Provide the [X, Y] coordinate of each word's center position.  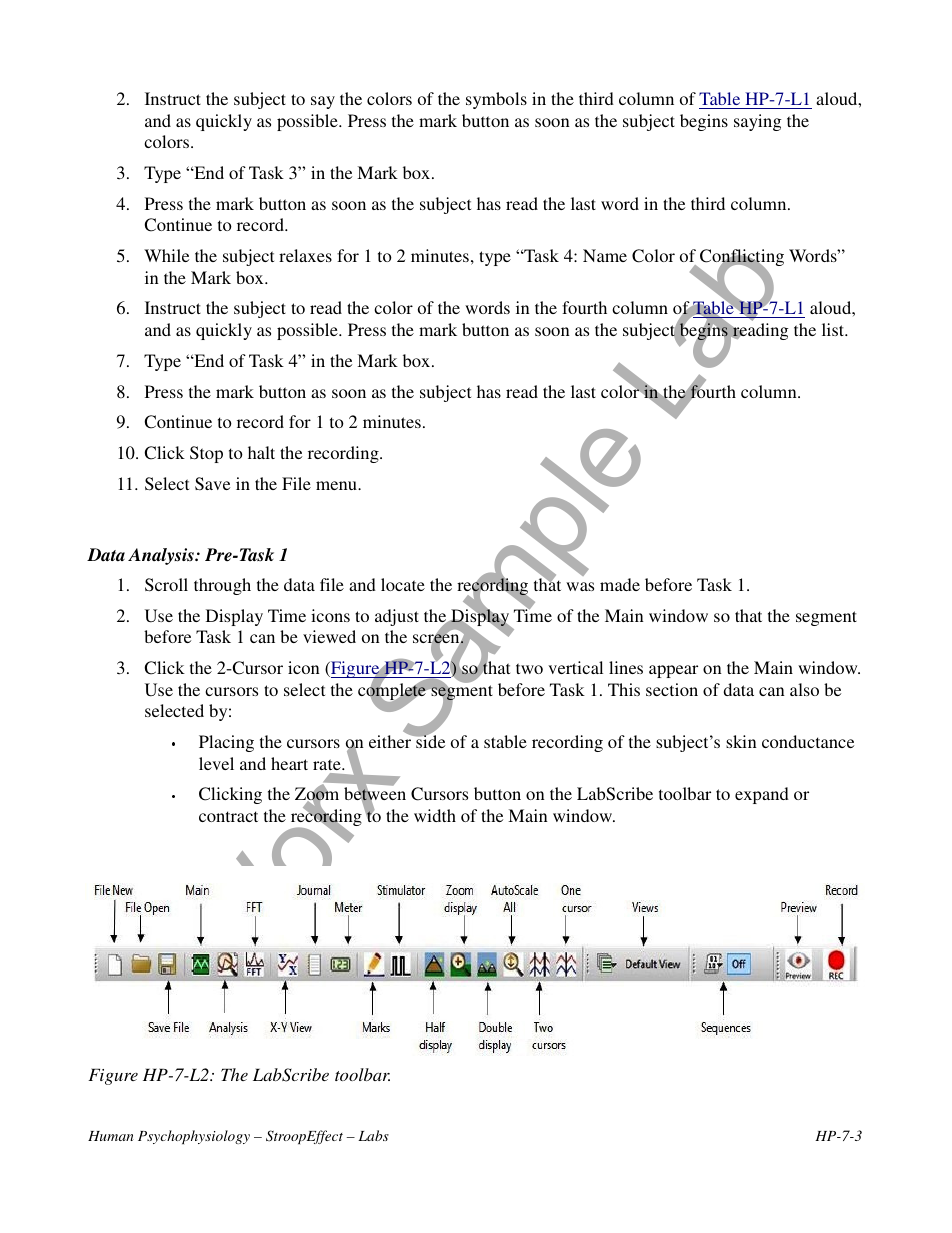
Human [111, 1136]
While [166, 255]
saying [757, 122]
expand [762, 795]
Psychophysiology [194, 1137]
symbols [496, 100]
